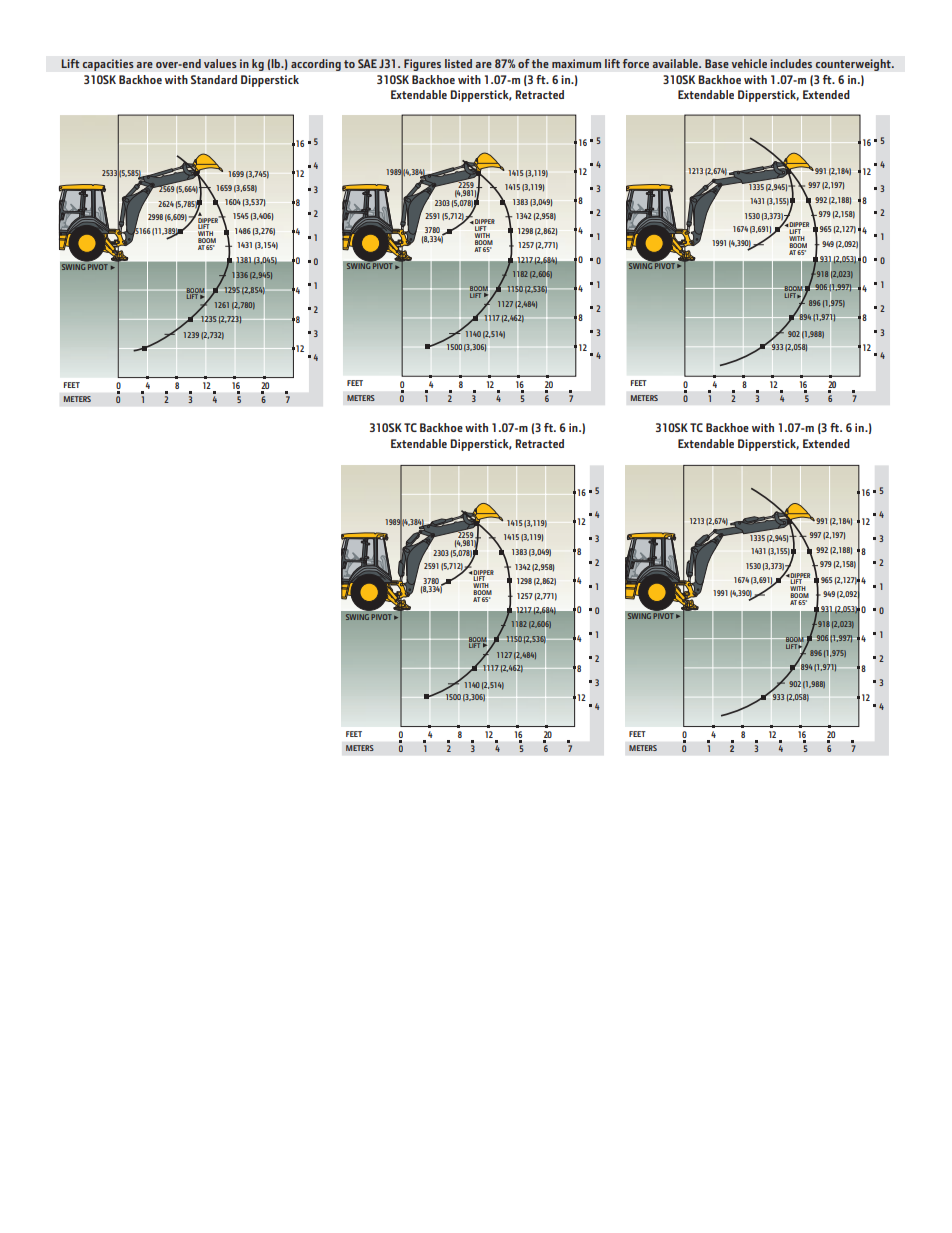 The width and height of the image is (952, 1233). I want to click on SAE, so click(367, 63).
